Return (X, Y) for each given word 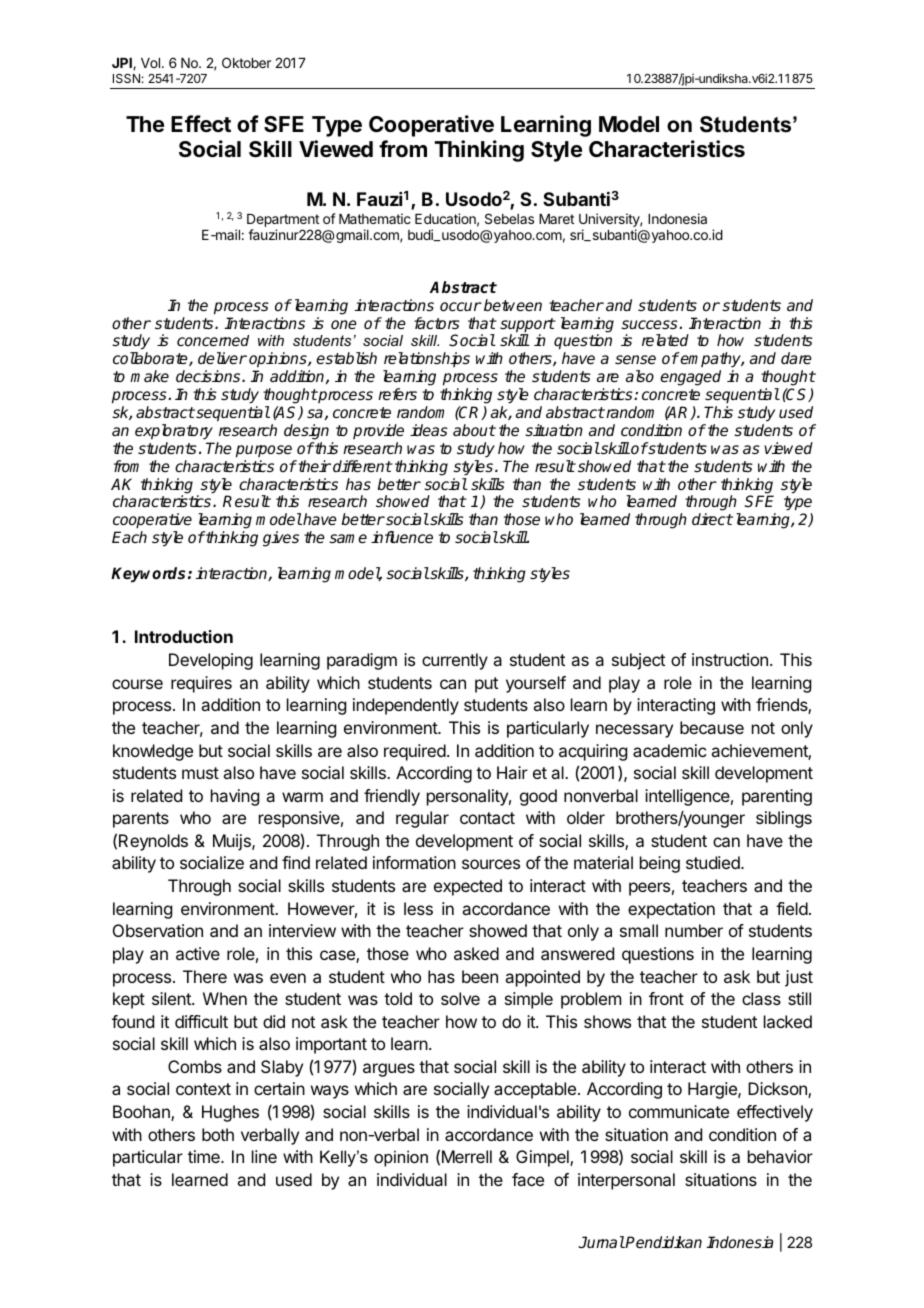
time (205, 1156)
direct (712, 519)
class (761, 998)
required (416, 752)
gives (281, 539)
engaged (690, 378)
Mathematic (375, 218)
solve (460, 998)
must (200, 773)
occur (461, 306)
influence (402, 537)
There (205, 976)
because (712, 727)
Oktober (246, 62)
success (650, 324)
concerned (213, 340)
